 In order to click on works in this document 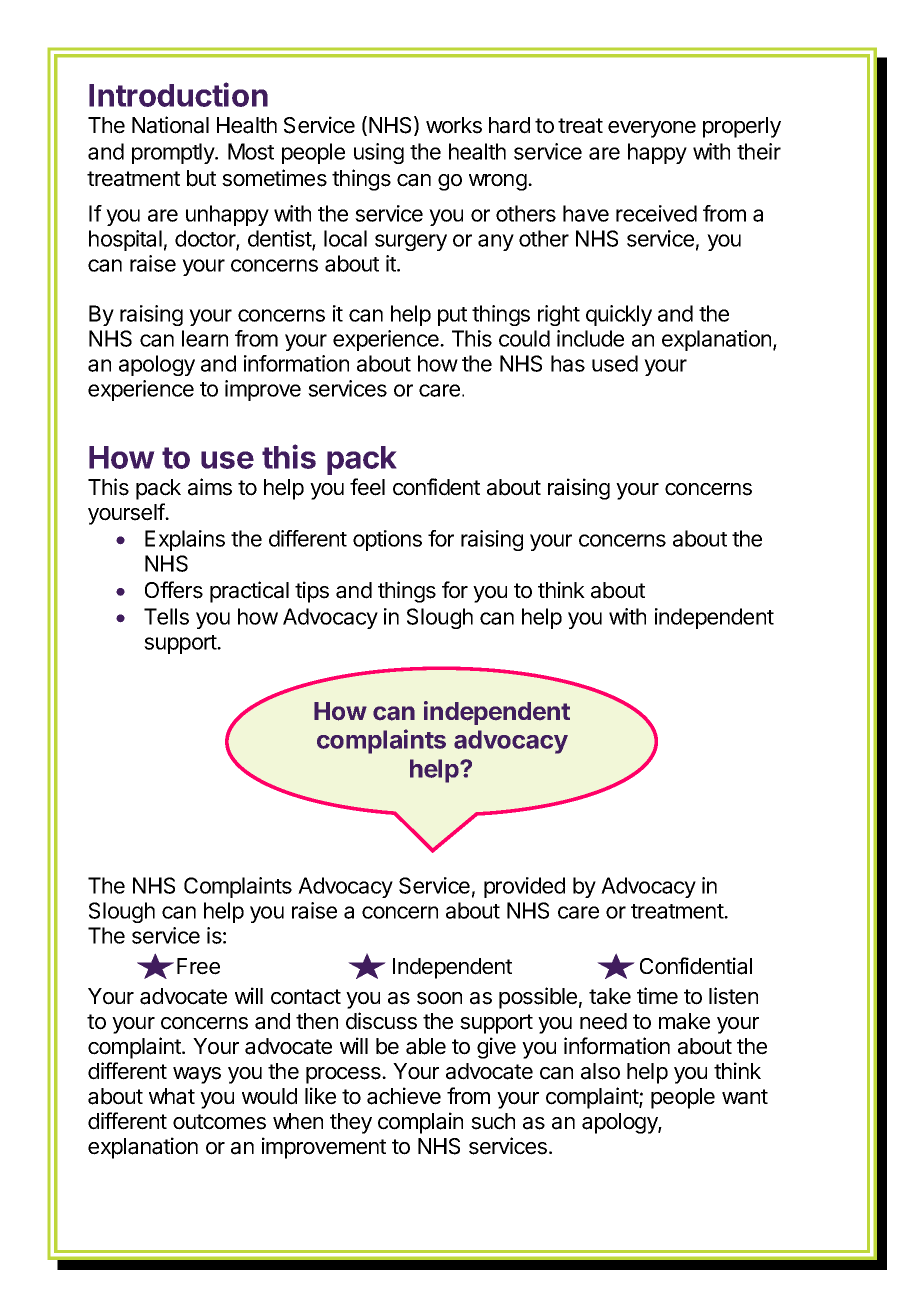, I will do `click(454, 125)`.
